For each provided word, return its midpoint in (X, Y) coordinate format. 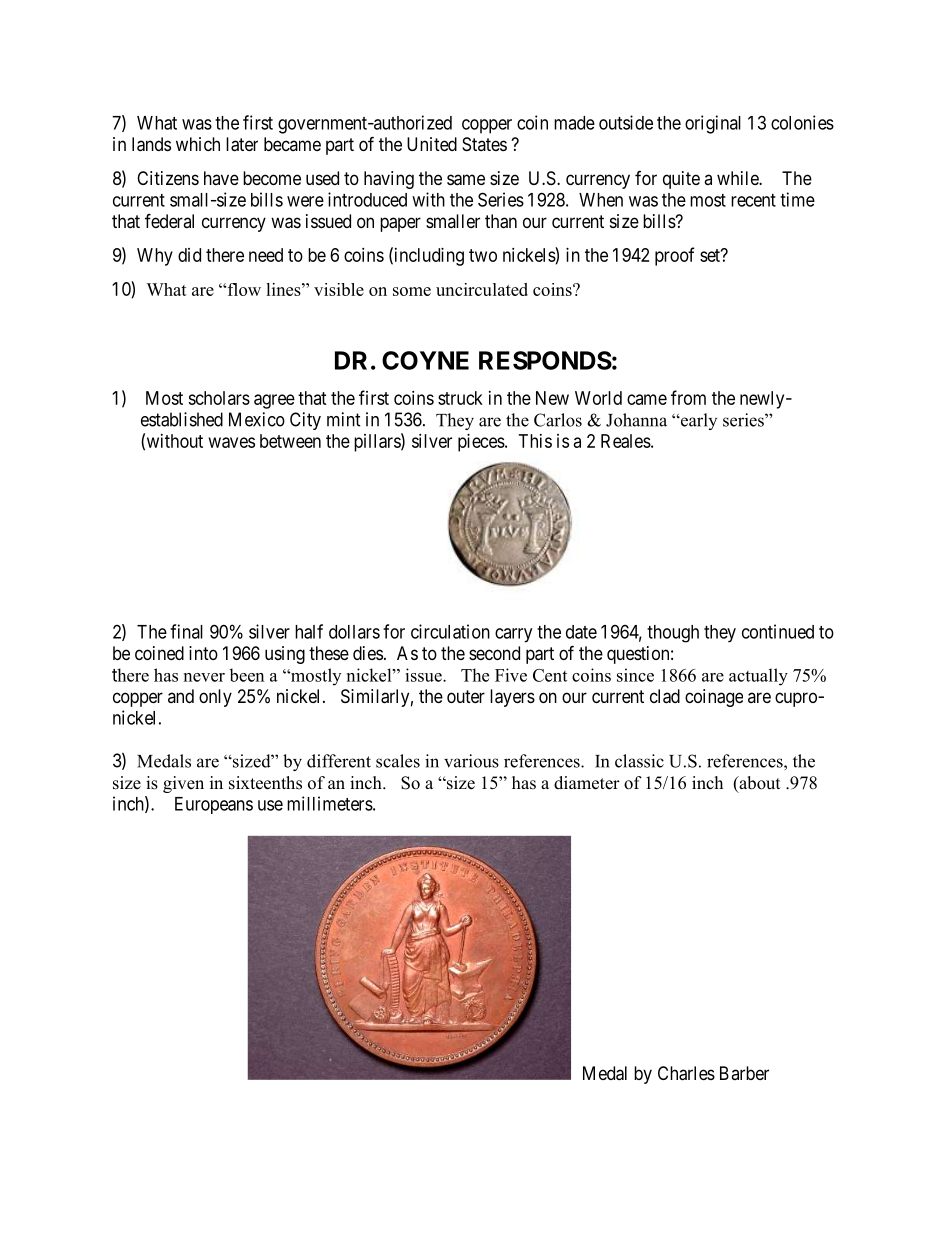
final (186, 631)
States (484, 144)
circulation (450, 631)
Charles (686, 1073)
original (713, 124)
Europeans (214, 805)
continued (778, 631)
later (242, 144)
